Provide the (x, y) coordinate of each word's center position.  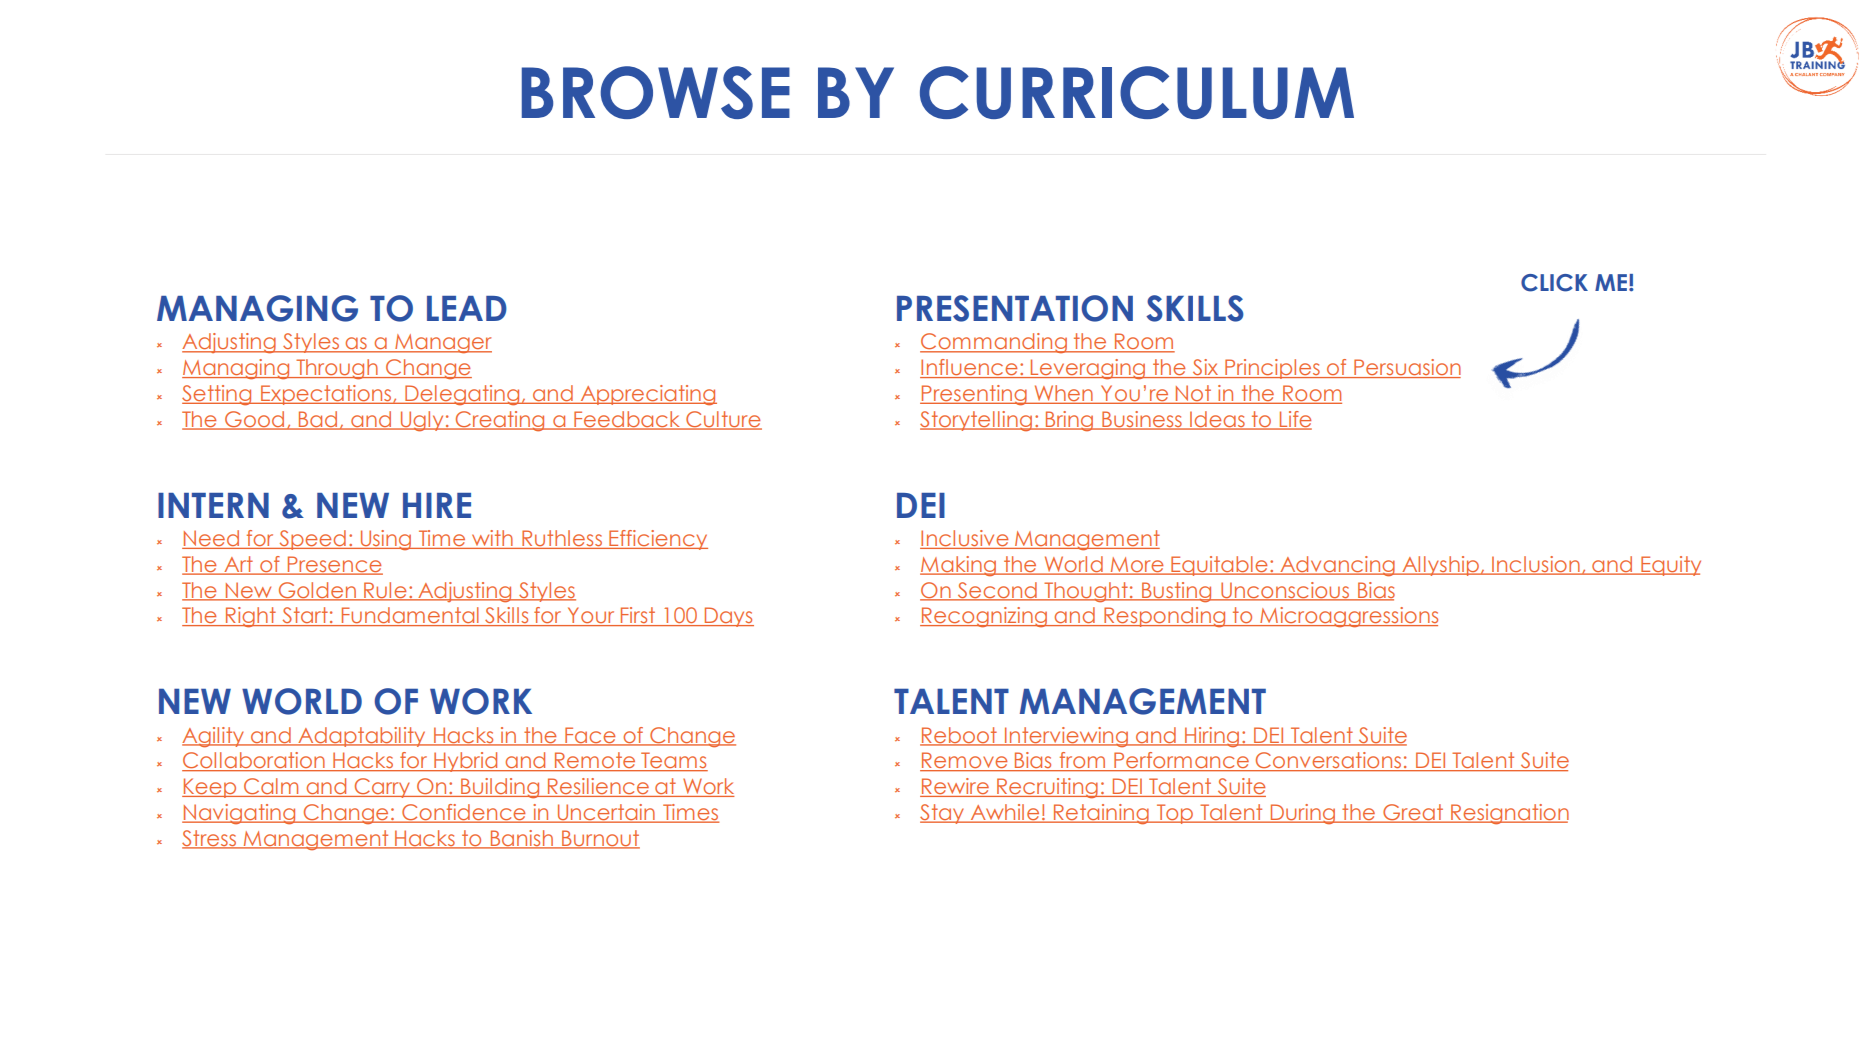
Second (997, 591)
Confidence (464, 813)
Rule (385, 591)
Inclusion (1536, 565)
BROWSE (656, 92)
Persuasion (1406, 368)
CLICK (1554, 283)
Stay (943, 814)
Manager (442, 344)
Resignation (1509, 814)
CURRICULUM (1137, 92)
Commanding (994, 343)
